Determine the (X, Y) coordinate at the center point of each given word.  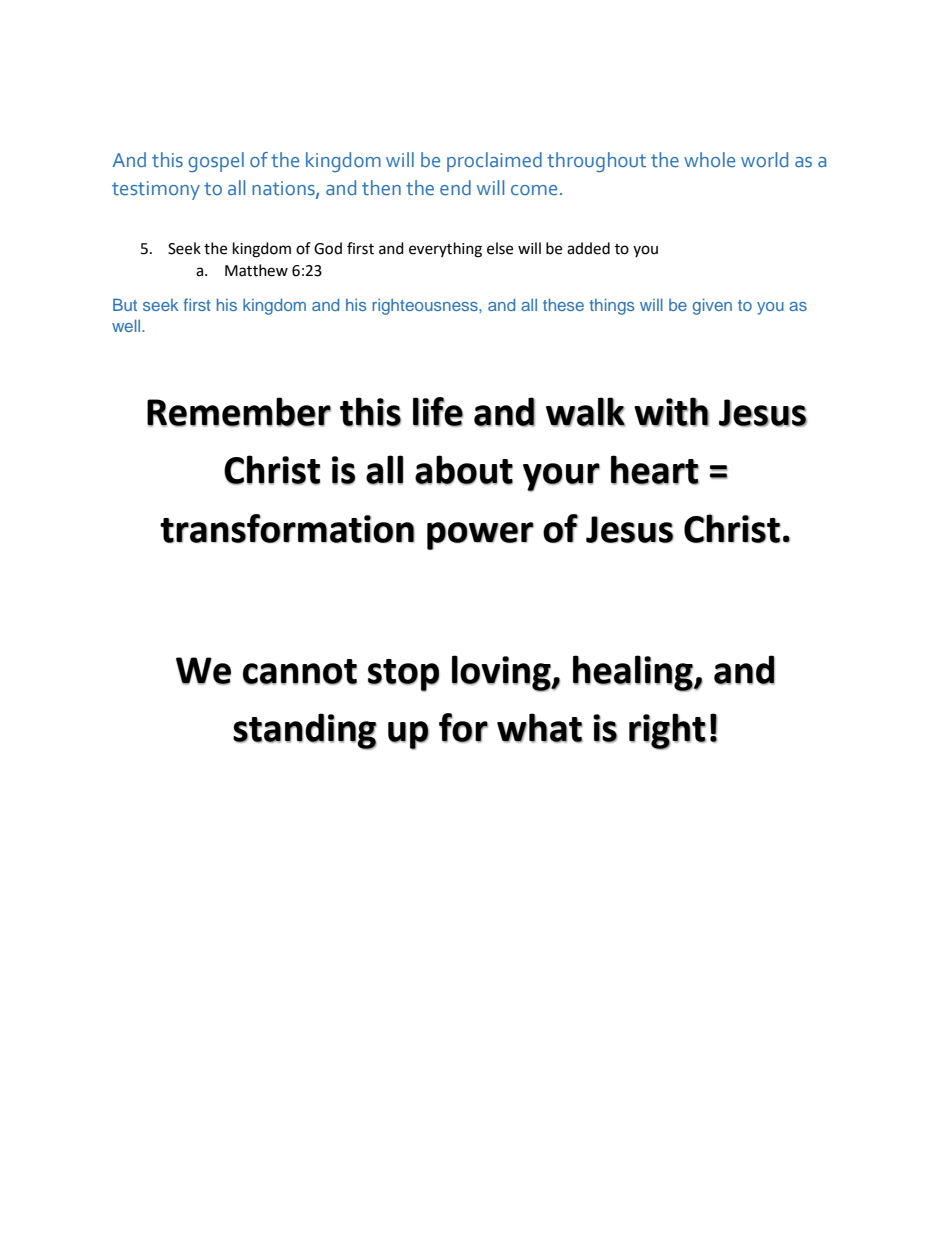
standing (305, 731)
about (464, 470)
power (480, 536)
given (712, 306)
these (563, 304)
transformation (287, 528)
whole (709, 159)
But (125, 304)
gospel (216, 162)
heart (655, 470)
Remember (239, 412)
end (455, 188)
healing (634, 673)
